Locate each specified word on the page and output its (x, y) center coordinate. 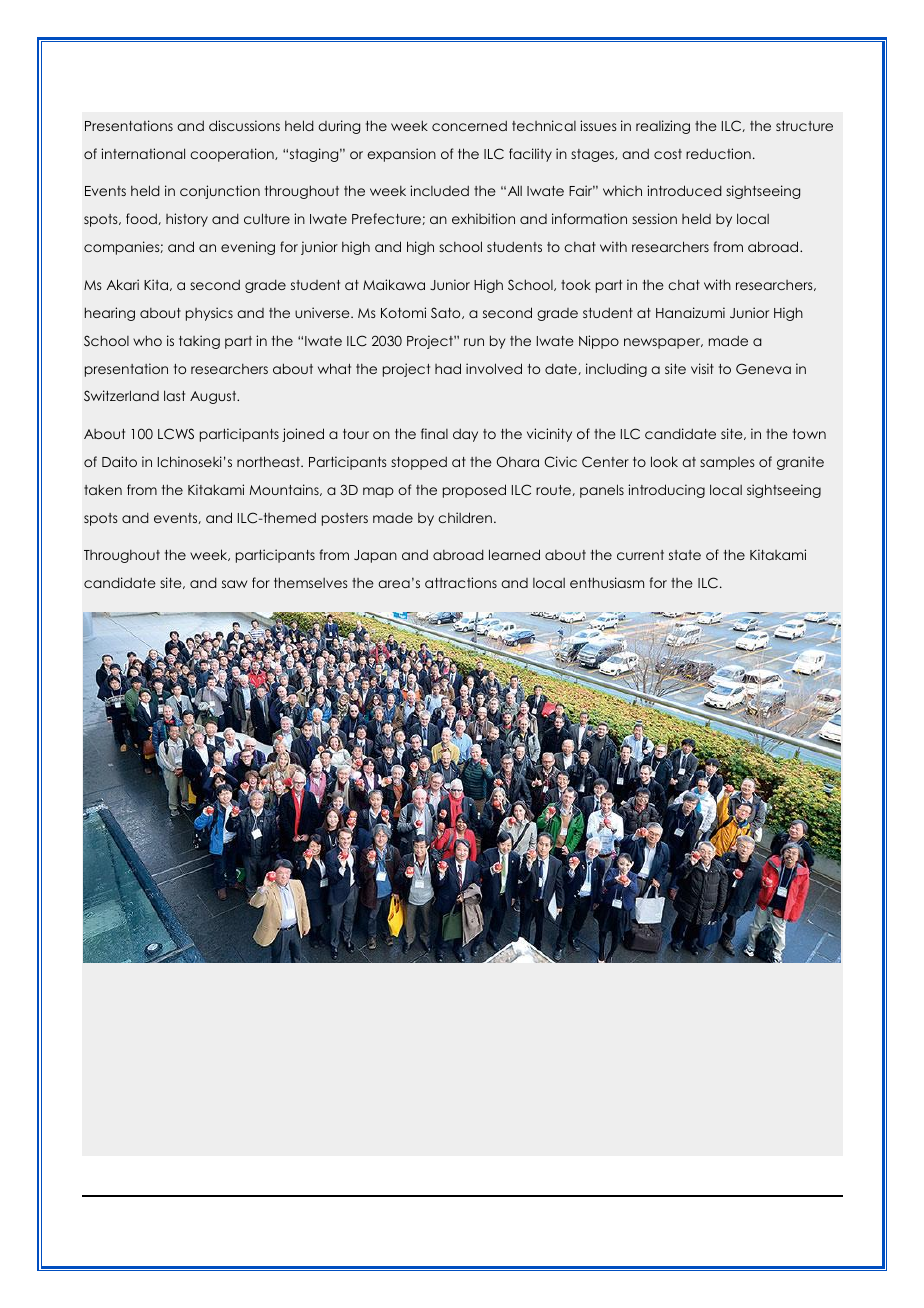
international (143, 153)
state (685, 555)
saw (234, 584)
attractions (461, 582)
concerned (469, 125)
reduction (718, 153)
